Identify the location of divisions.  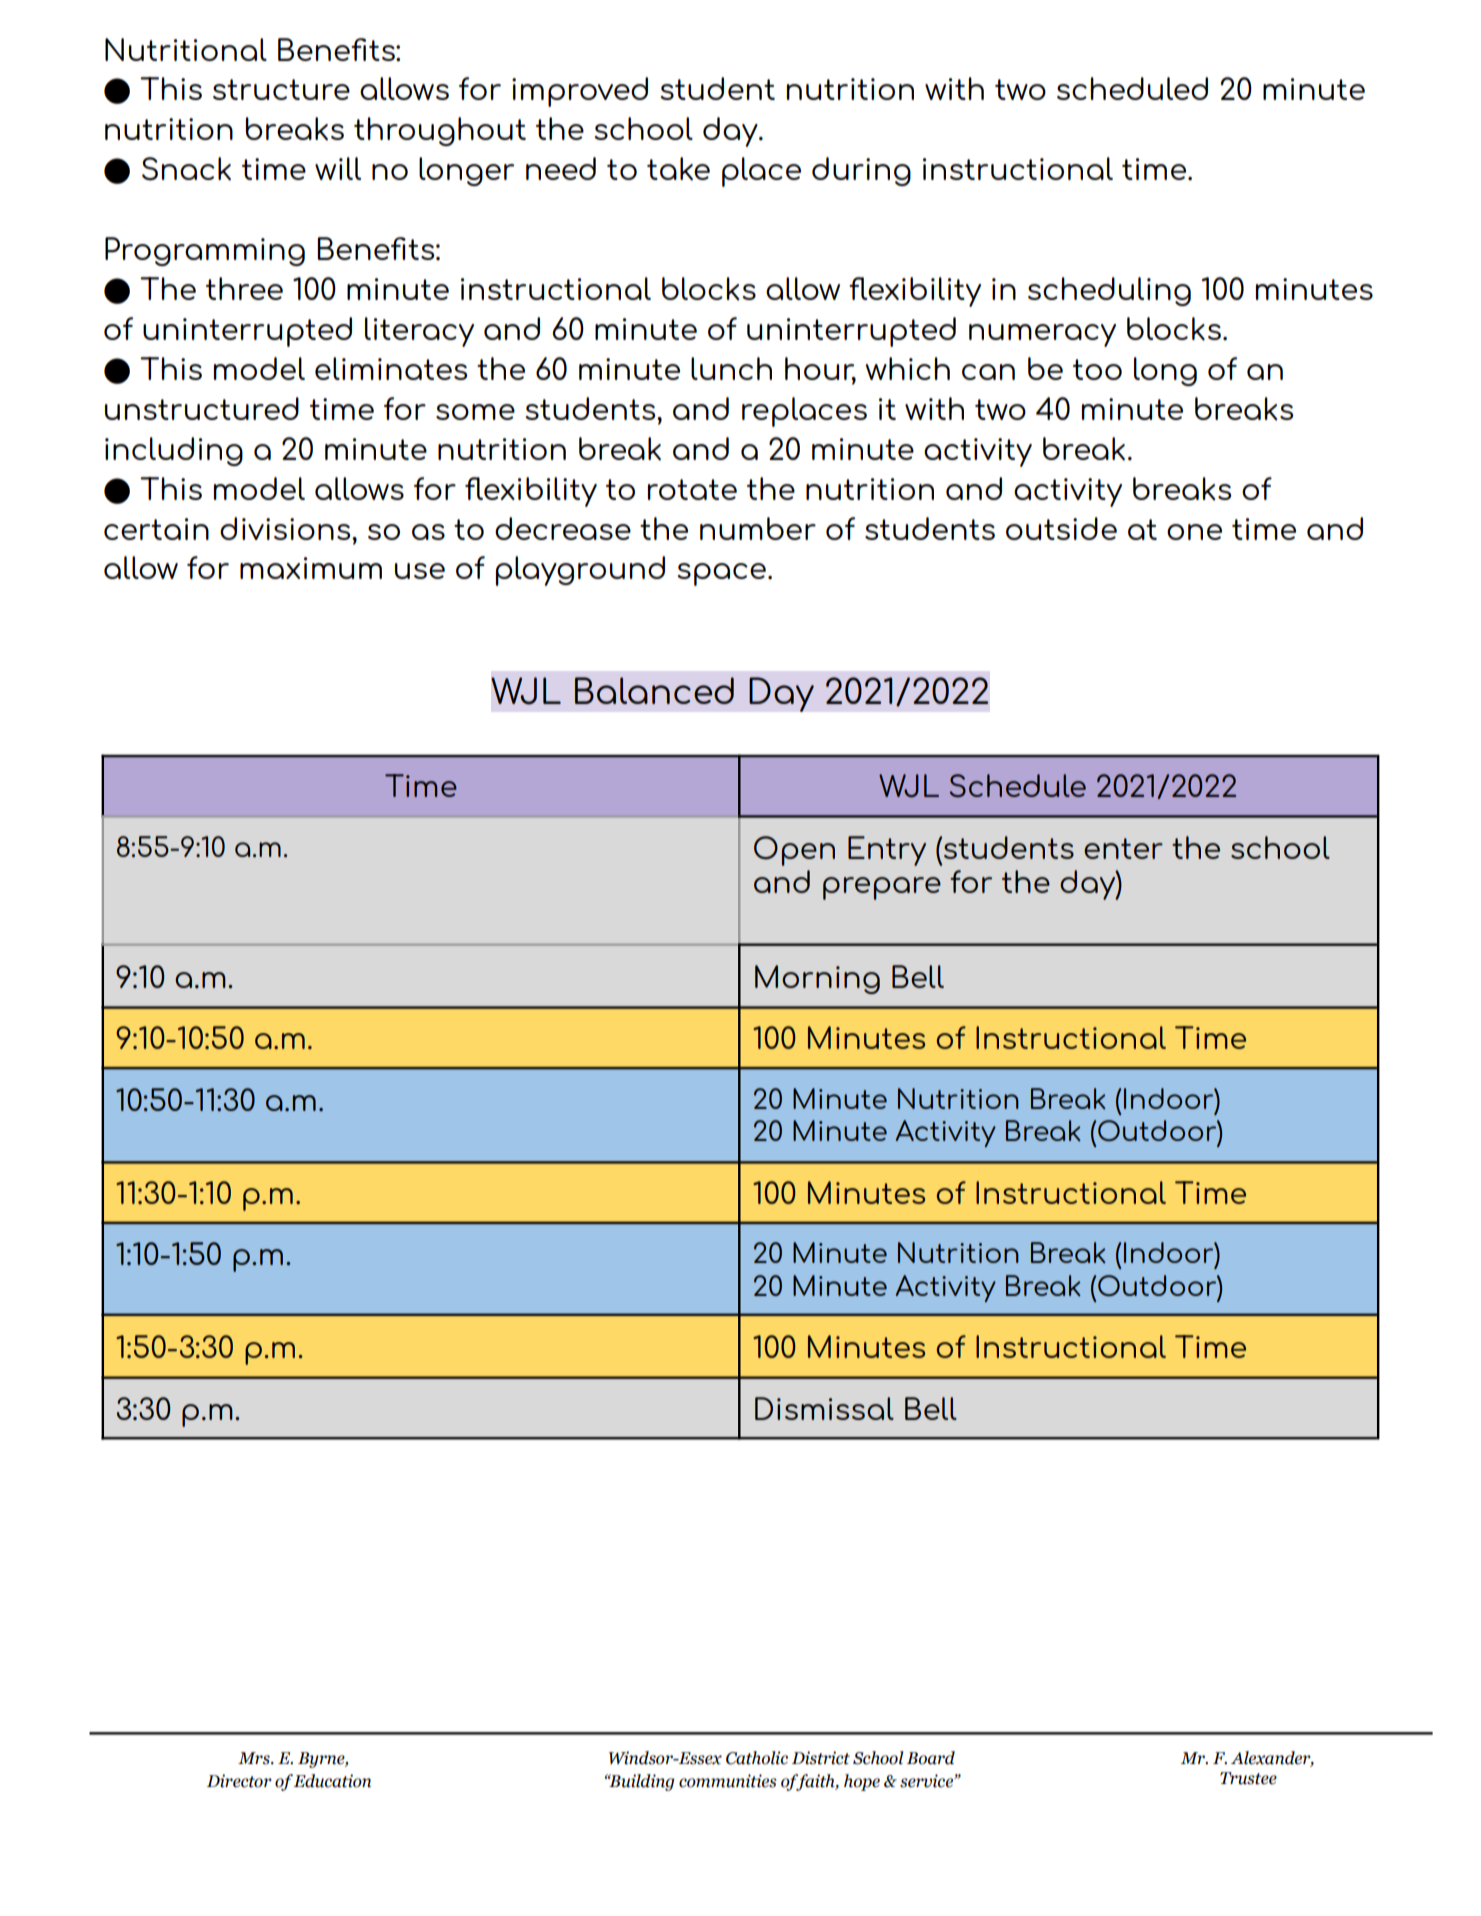
(286, 528).
